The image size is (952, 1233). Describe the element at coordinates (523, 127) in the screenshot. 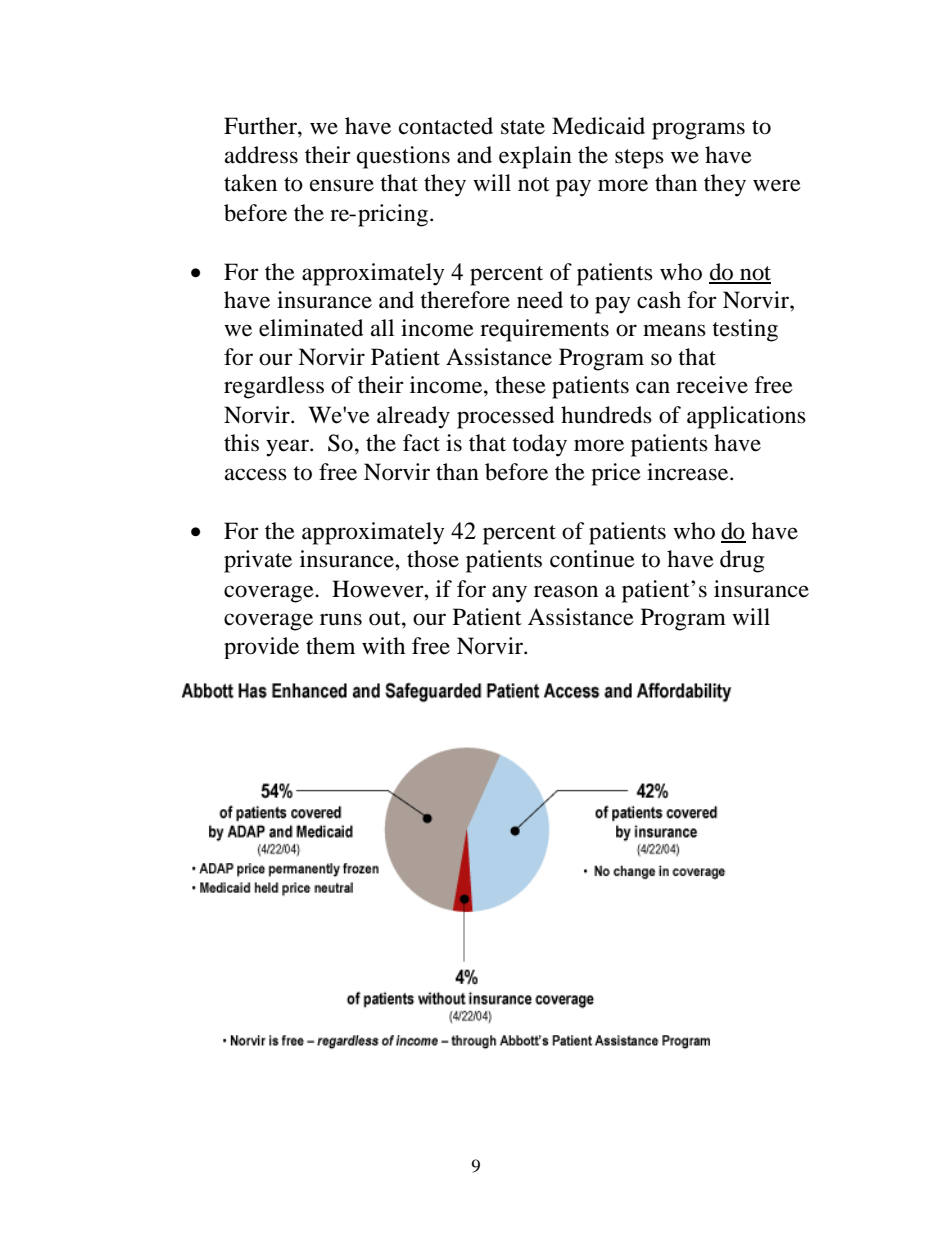

I see `state` at that location.
